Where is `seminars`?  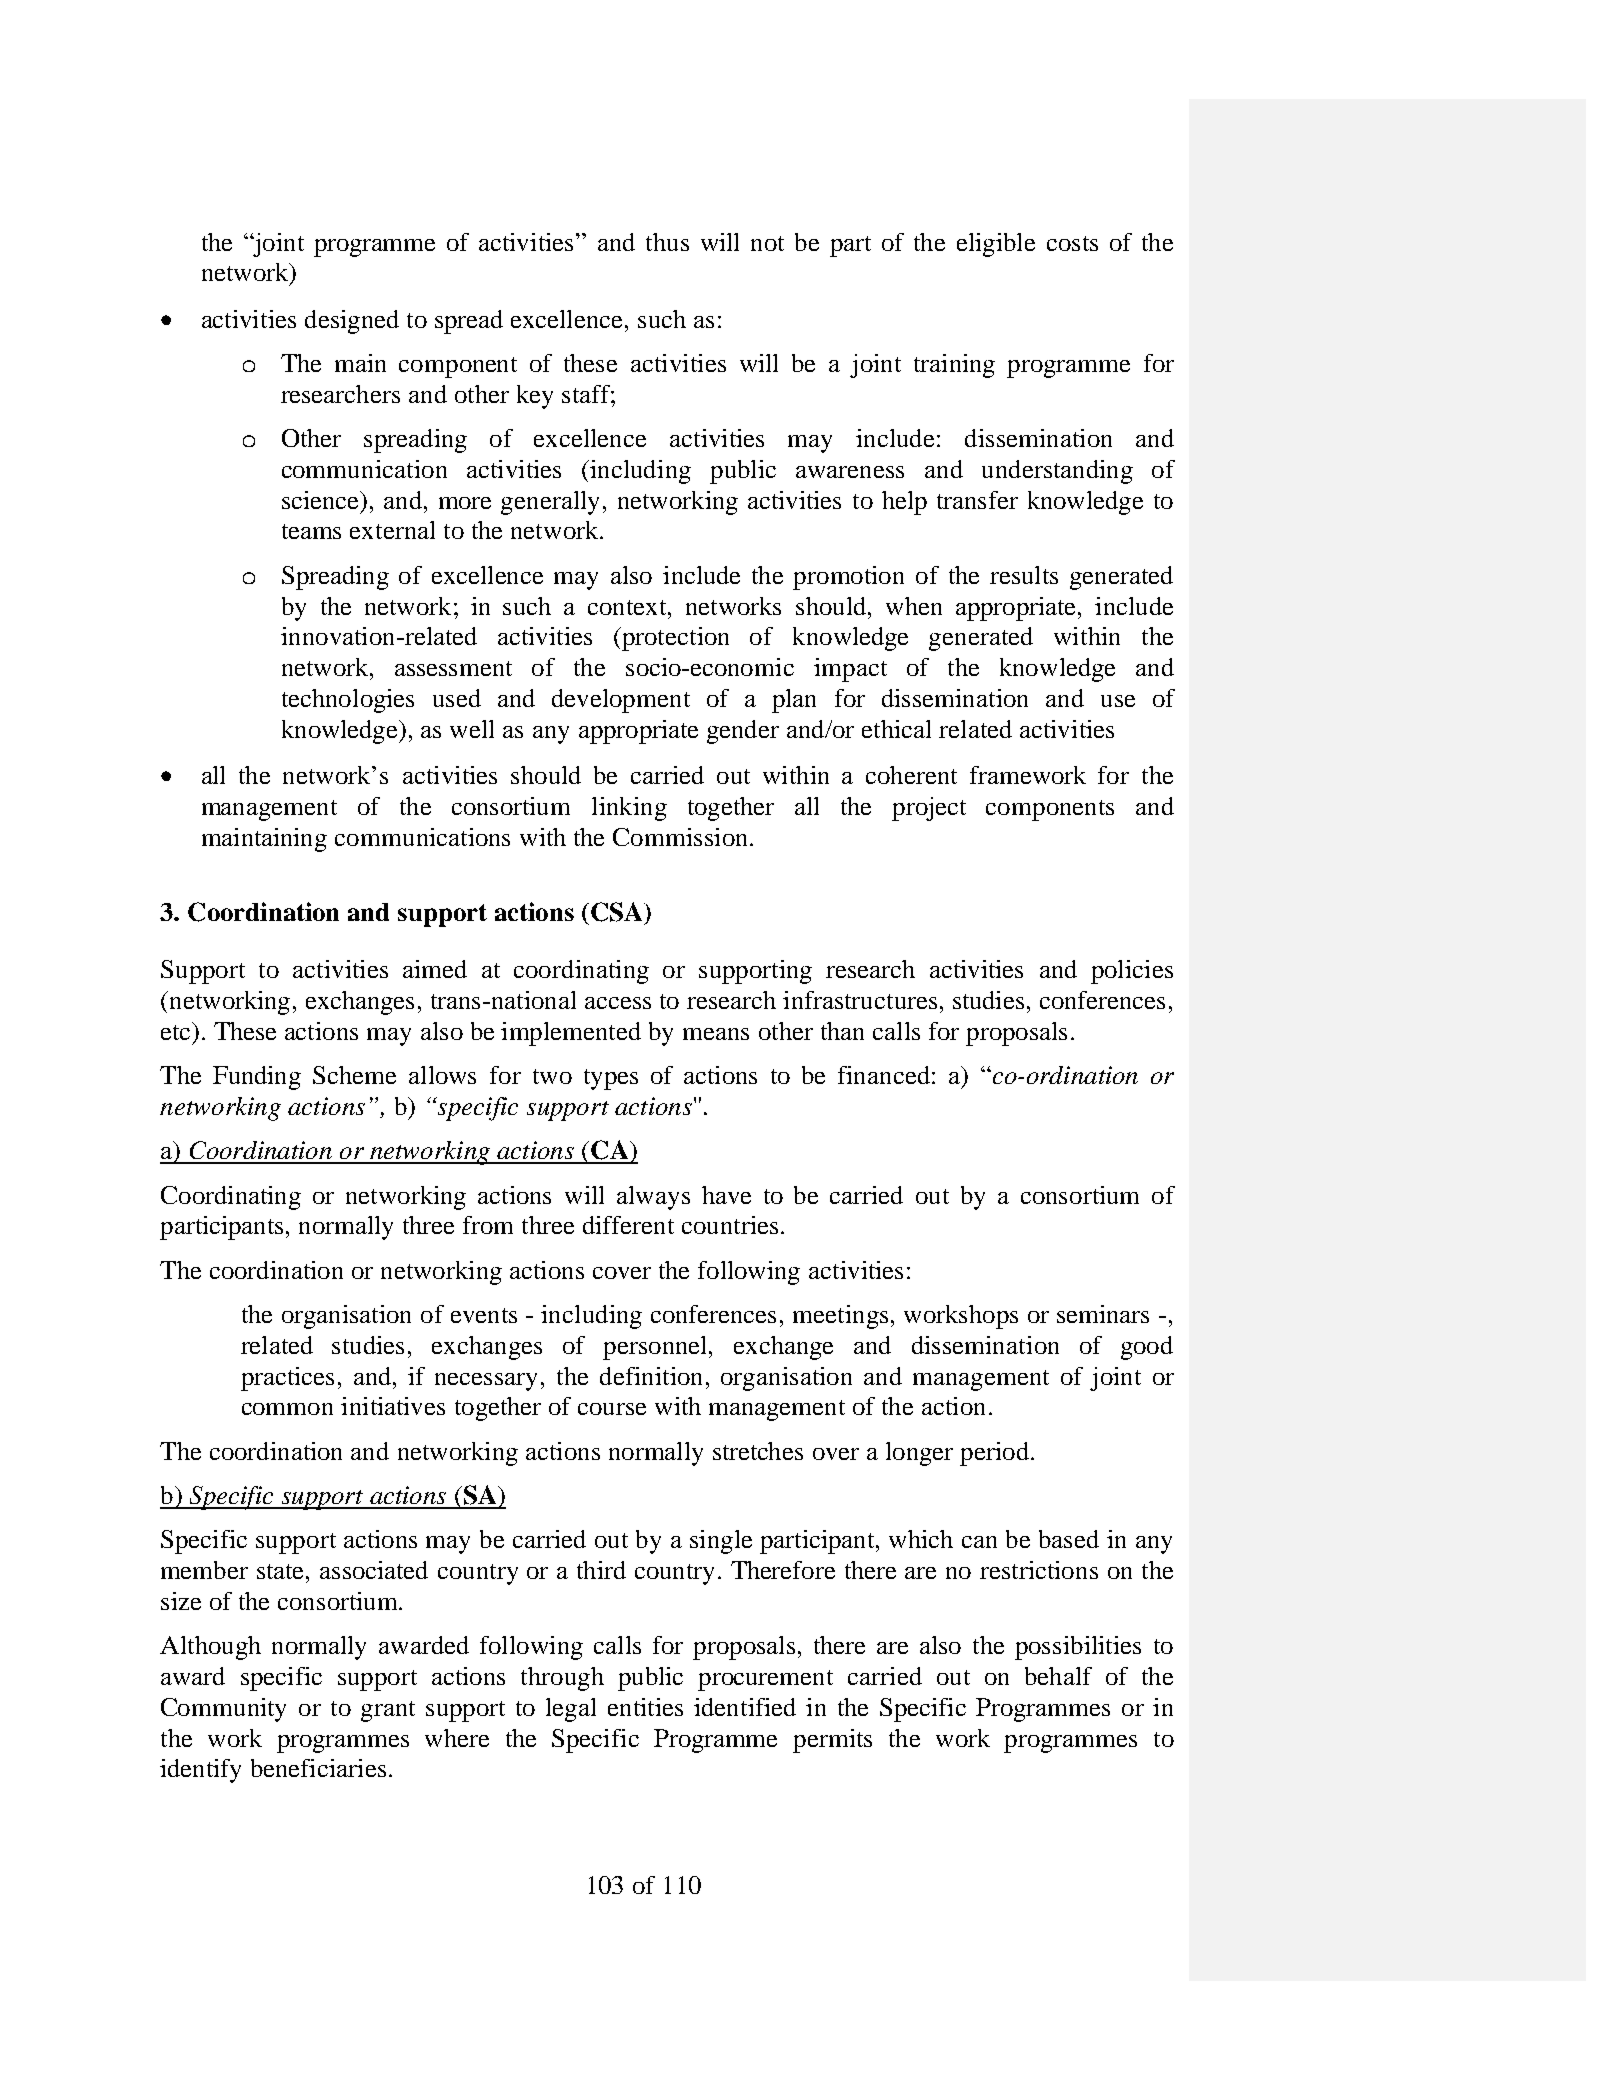
seminars is located at coordinates (1103, 1314).
